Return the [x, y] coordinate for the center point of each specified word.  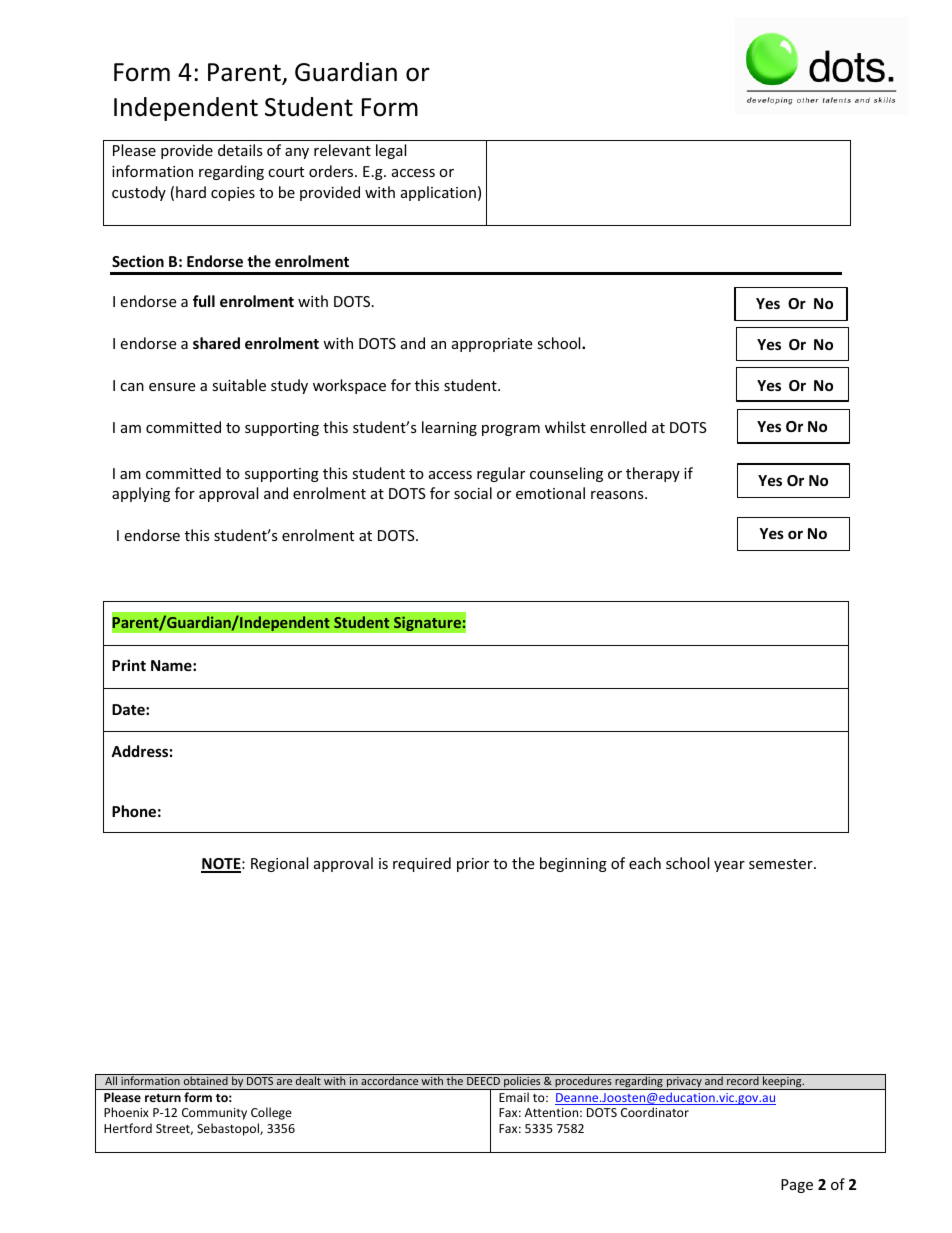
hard [191, 192]
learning [449, 428]
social [473, 493]
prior [473, 865]
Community [214, 1114]
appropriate [492, 345]
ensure [172, 387]
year [729, 866]
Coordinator [655, 1112]
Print [129, 665]
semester [782, 864]
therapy [653, 474]
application [438, 193]
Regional [279, 864]
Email [514, 1097]
